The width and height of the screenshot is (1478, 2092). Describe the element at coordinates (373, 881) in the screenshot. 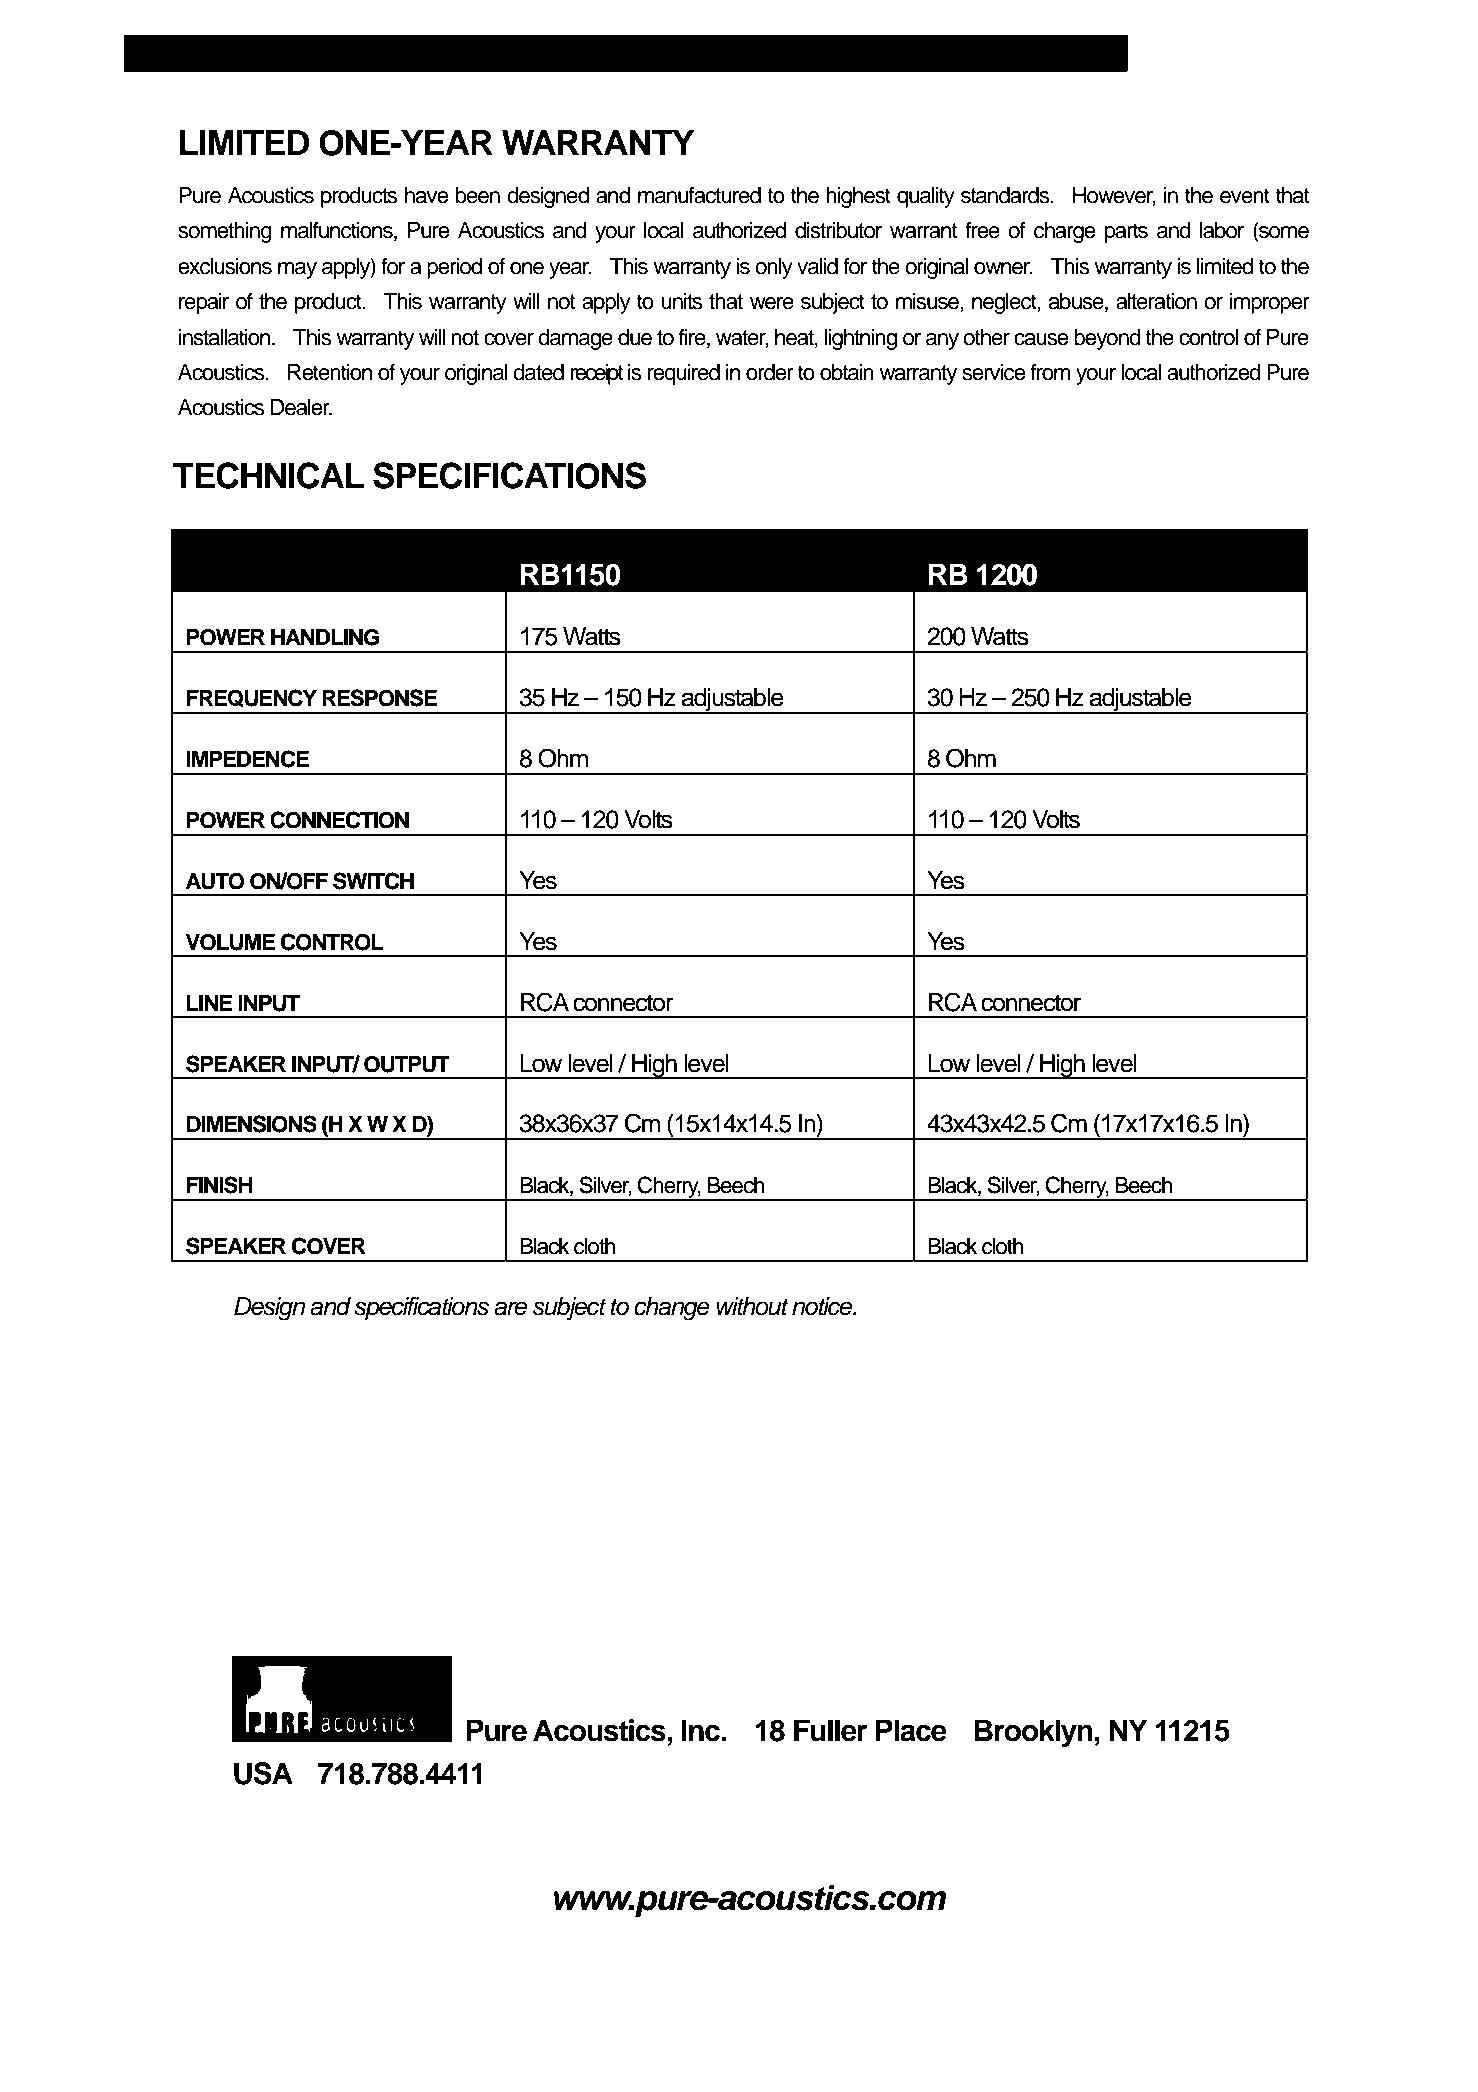

I see `SWITCH` at that location.
